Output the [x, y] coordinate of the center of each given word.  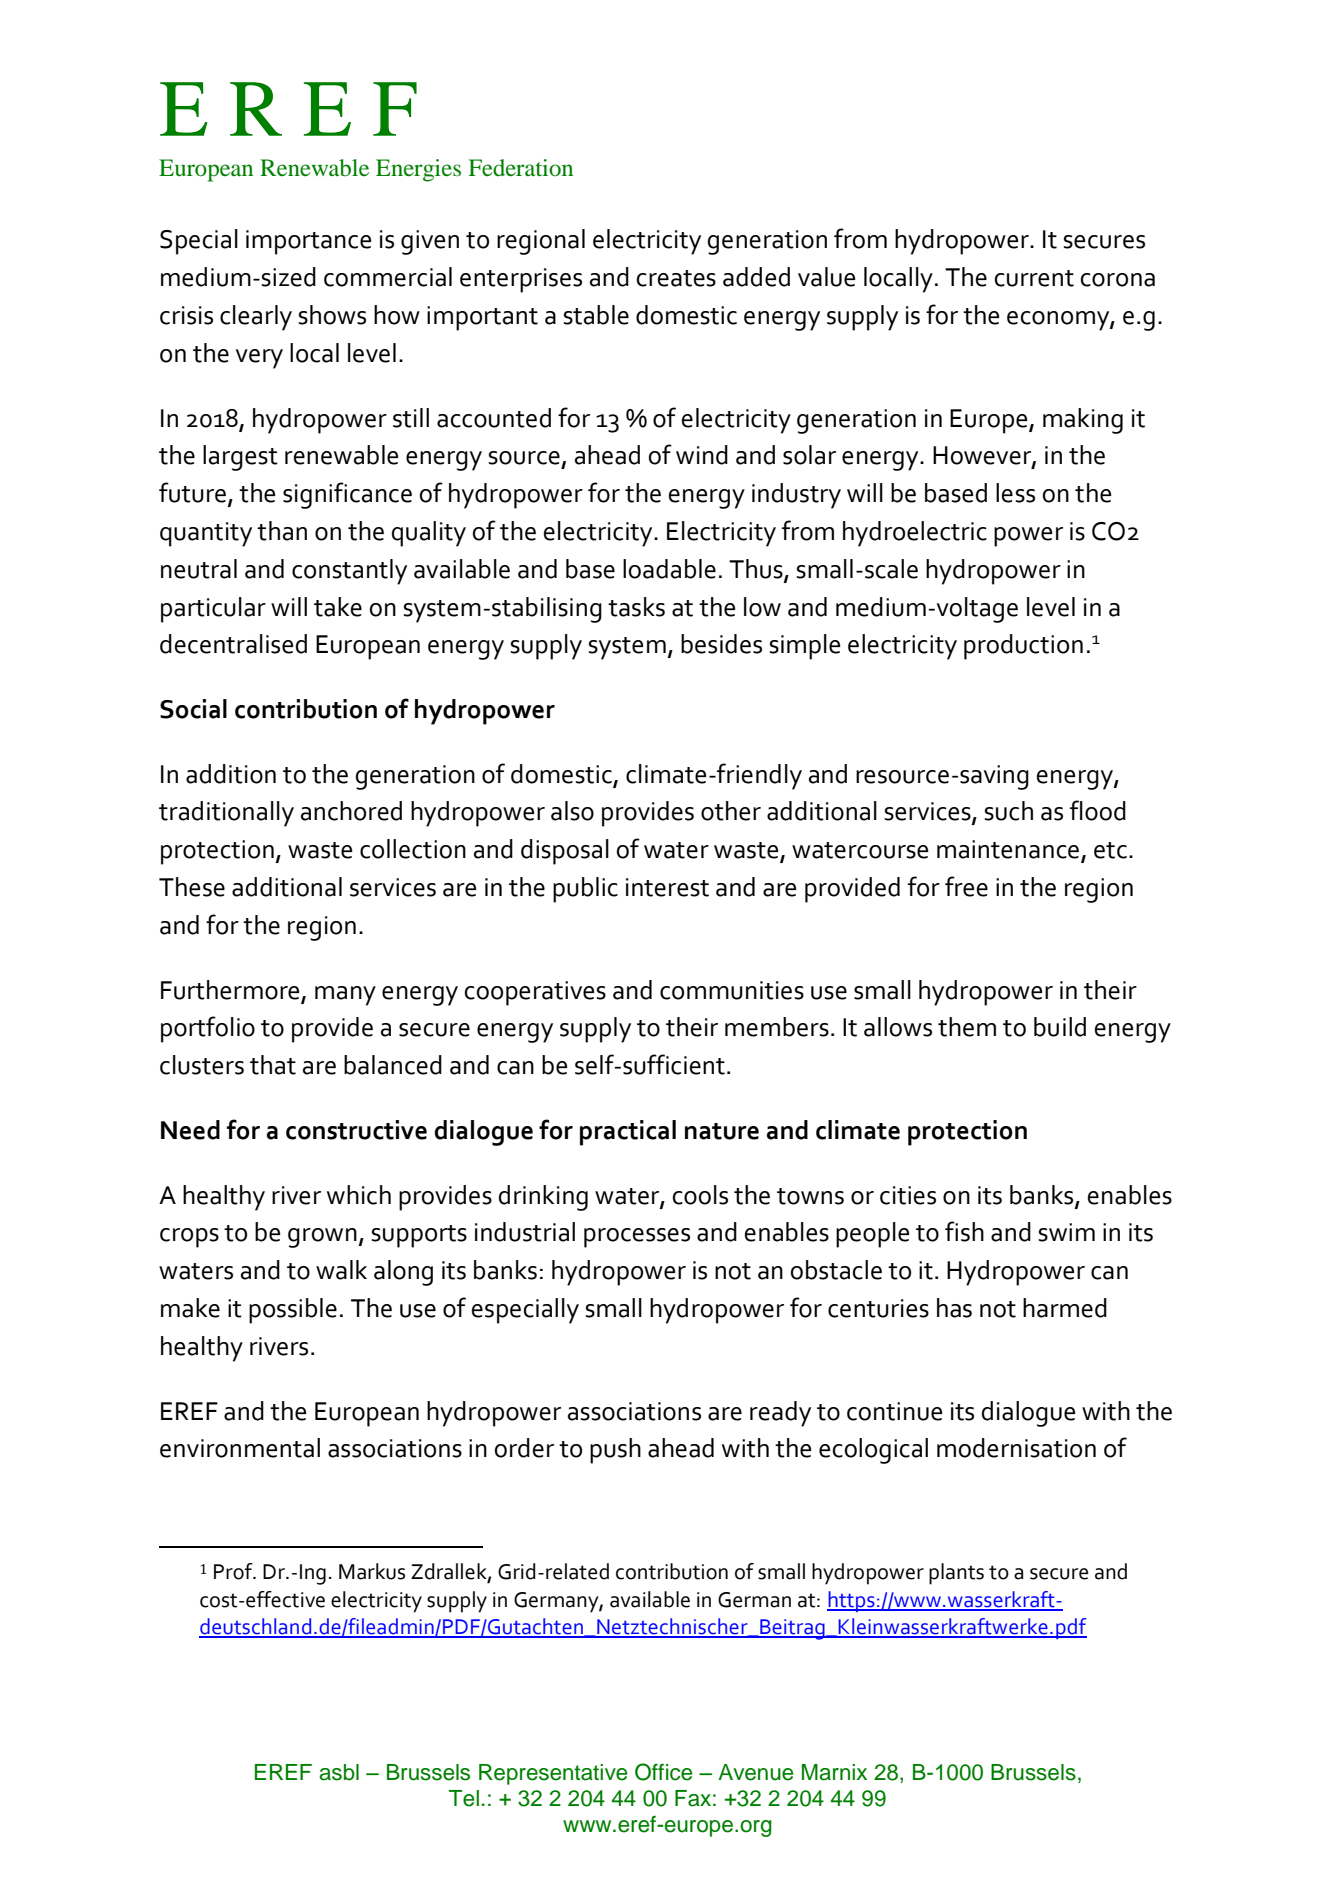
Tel [464, 1798]
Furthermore [230, 990]
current [1034, 278]
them [967, 1027]
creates [676, 278]
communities [732, 990]
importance [308, 242]
